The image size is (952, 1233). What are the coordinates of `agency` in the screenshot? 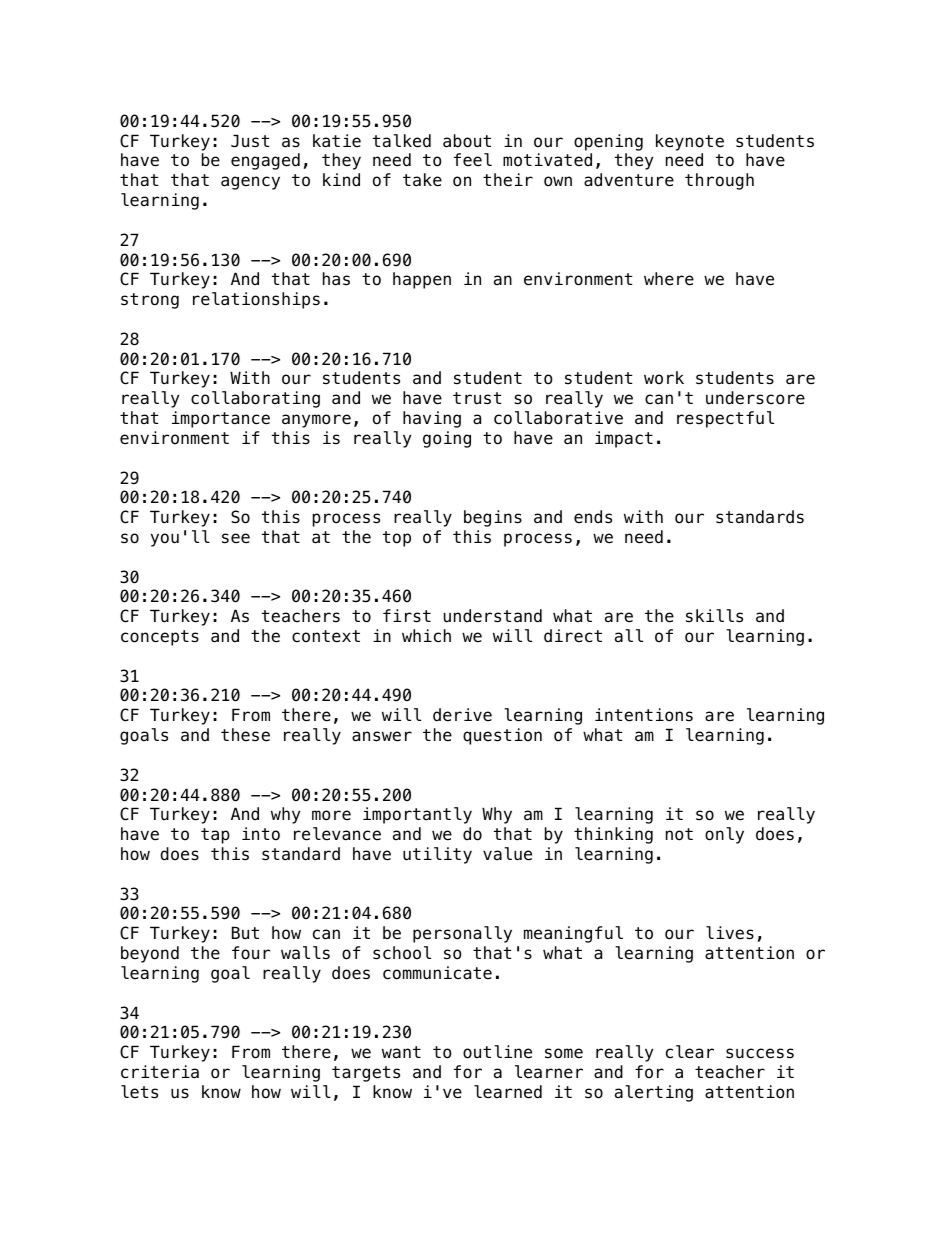 It's located at (250, 183).
